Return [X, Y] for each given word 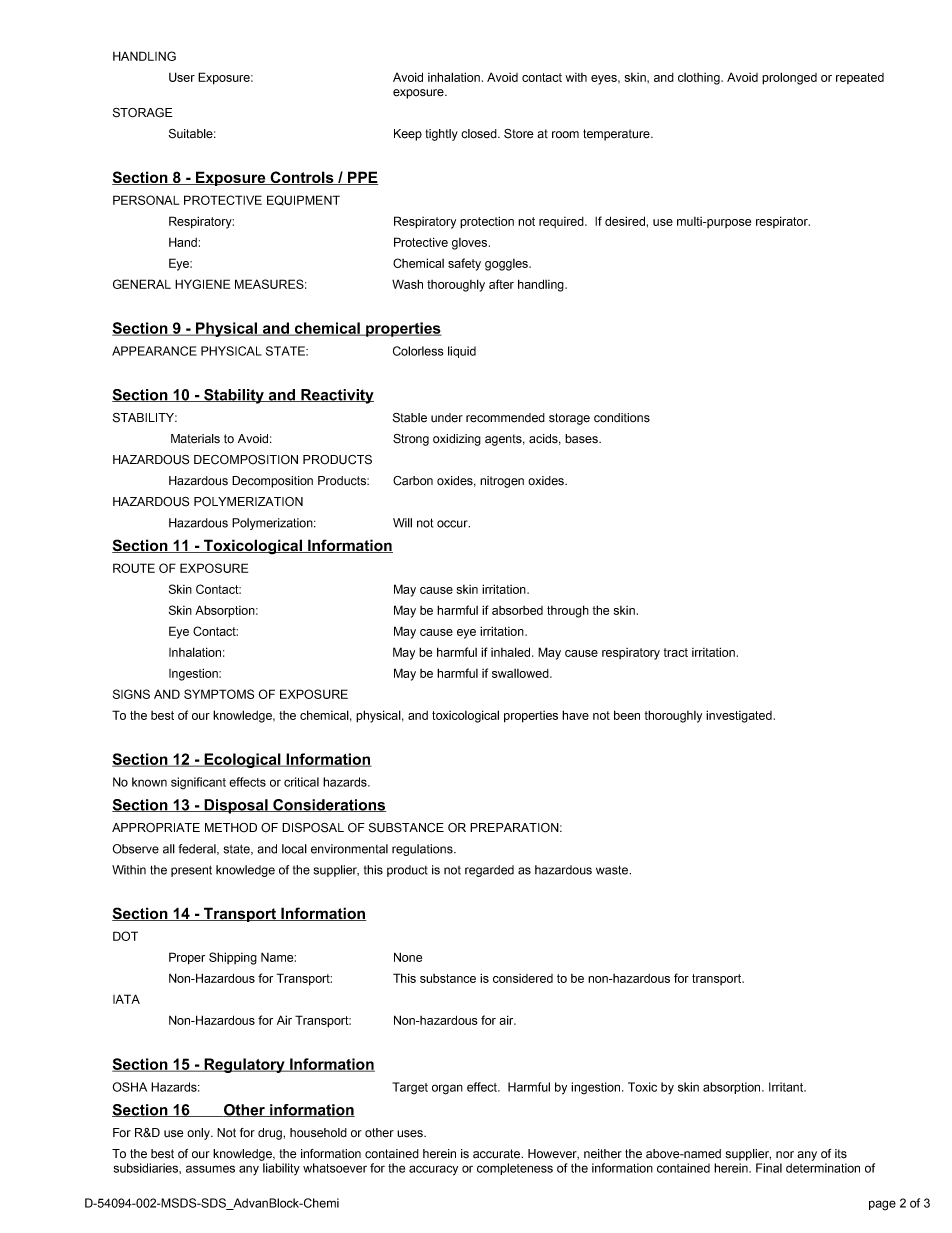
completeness [515, 1169]
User [182, 77]
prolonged [789, 78]
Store [519, 134]
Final [769, 1168]
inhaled [512, 652]
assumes [210, 1169]
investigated [739, 716]
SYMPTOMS [219, 694]
